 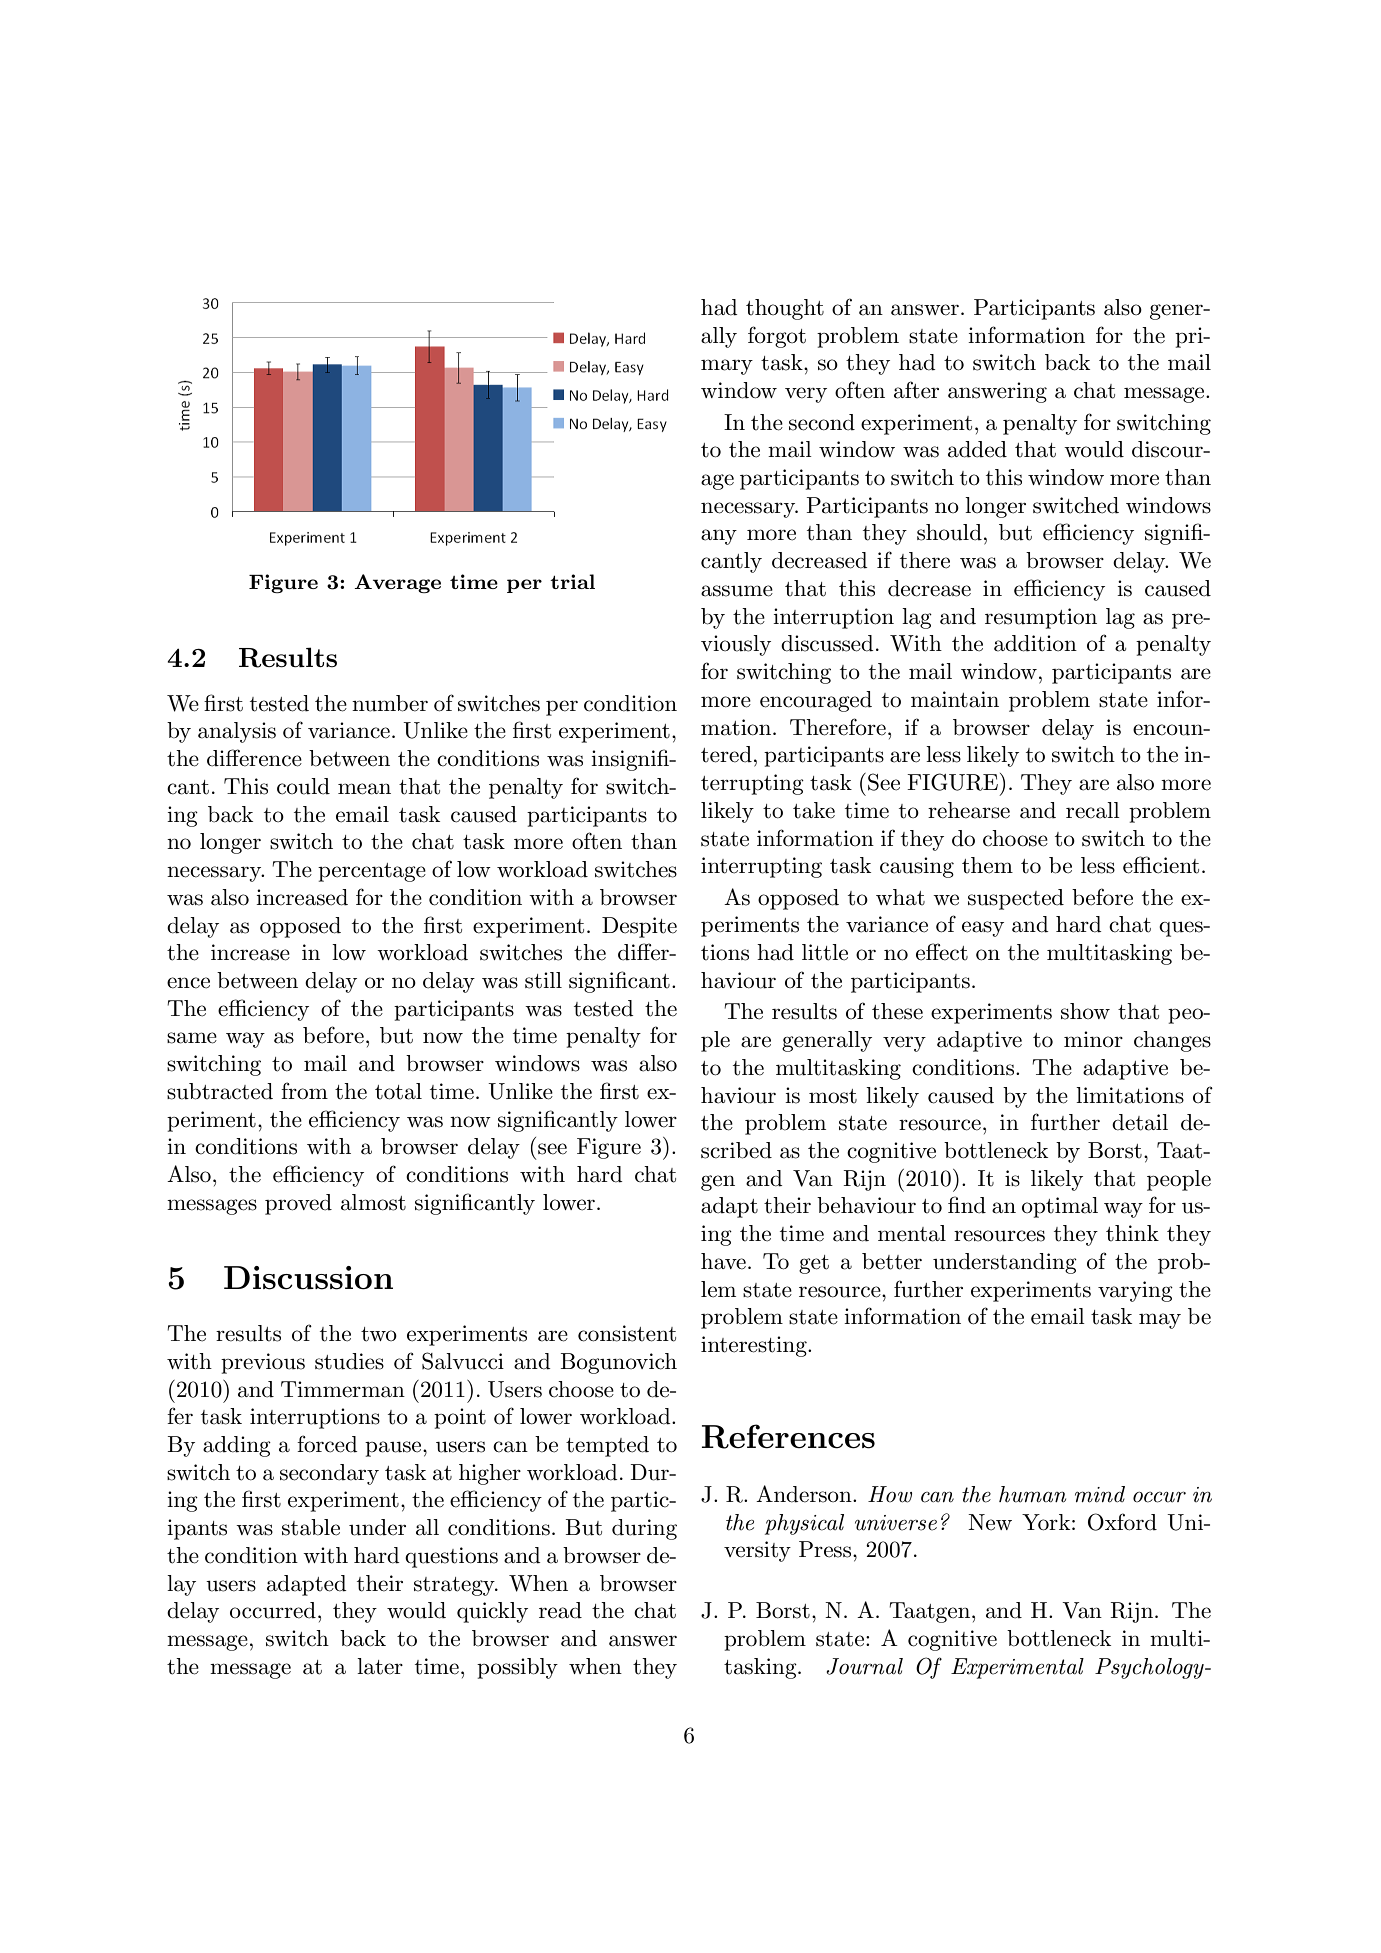 What do you see at coordinates (192, 1038) in the screenshot?
I see `same` at bounding box center [192, 1038].
